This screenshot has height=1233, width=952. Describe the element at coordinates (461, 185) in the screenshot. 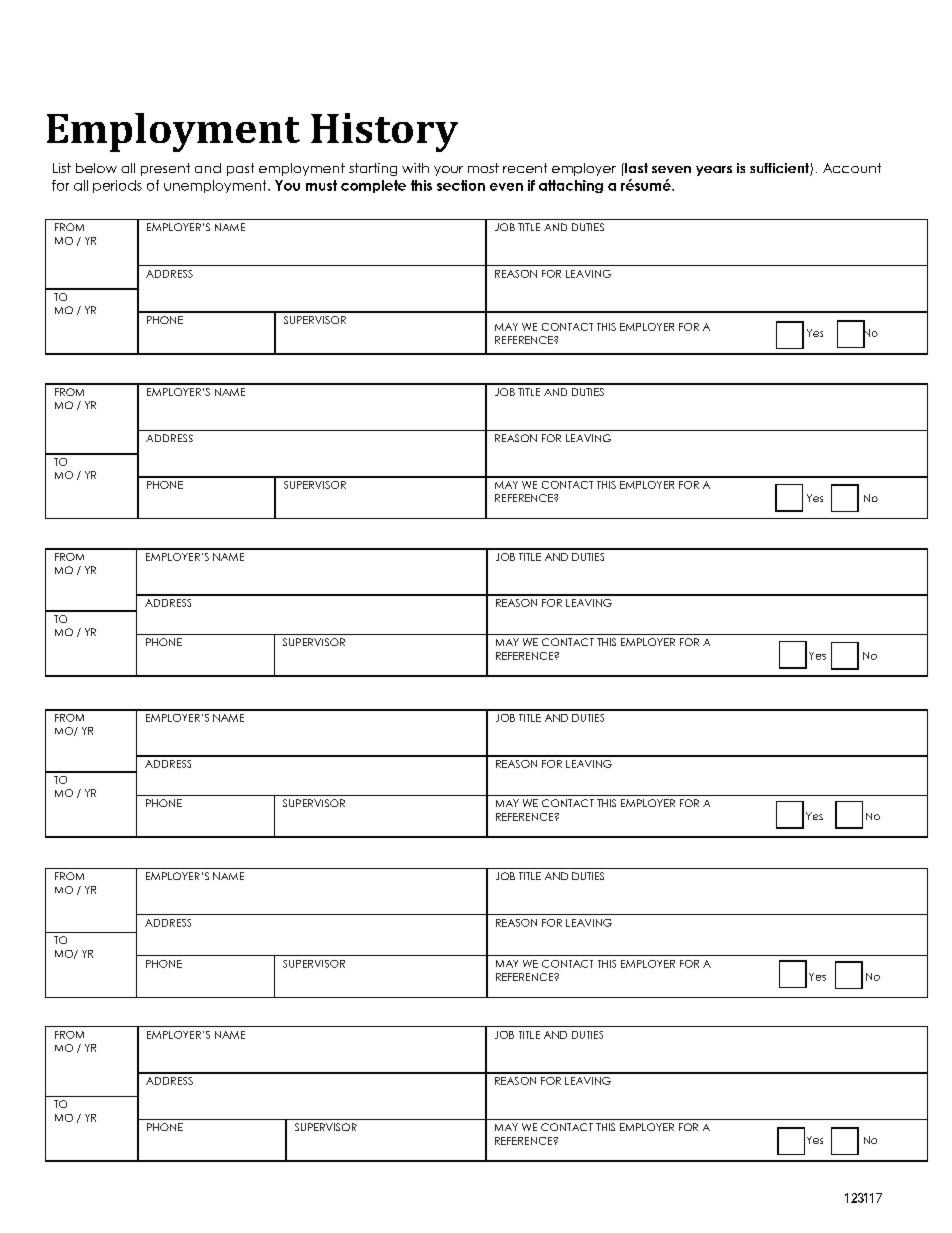

I see `section` at that location.
